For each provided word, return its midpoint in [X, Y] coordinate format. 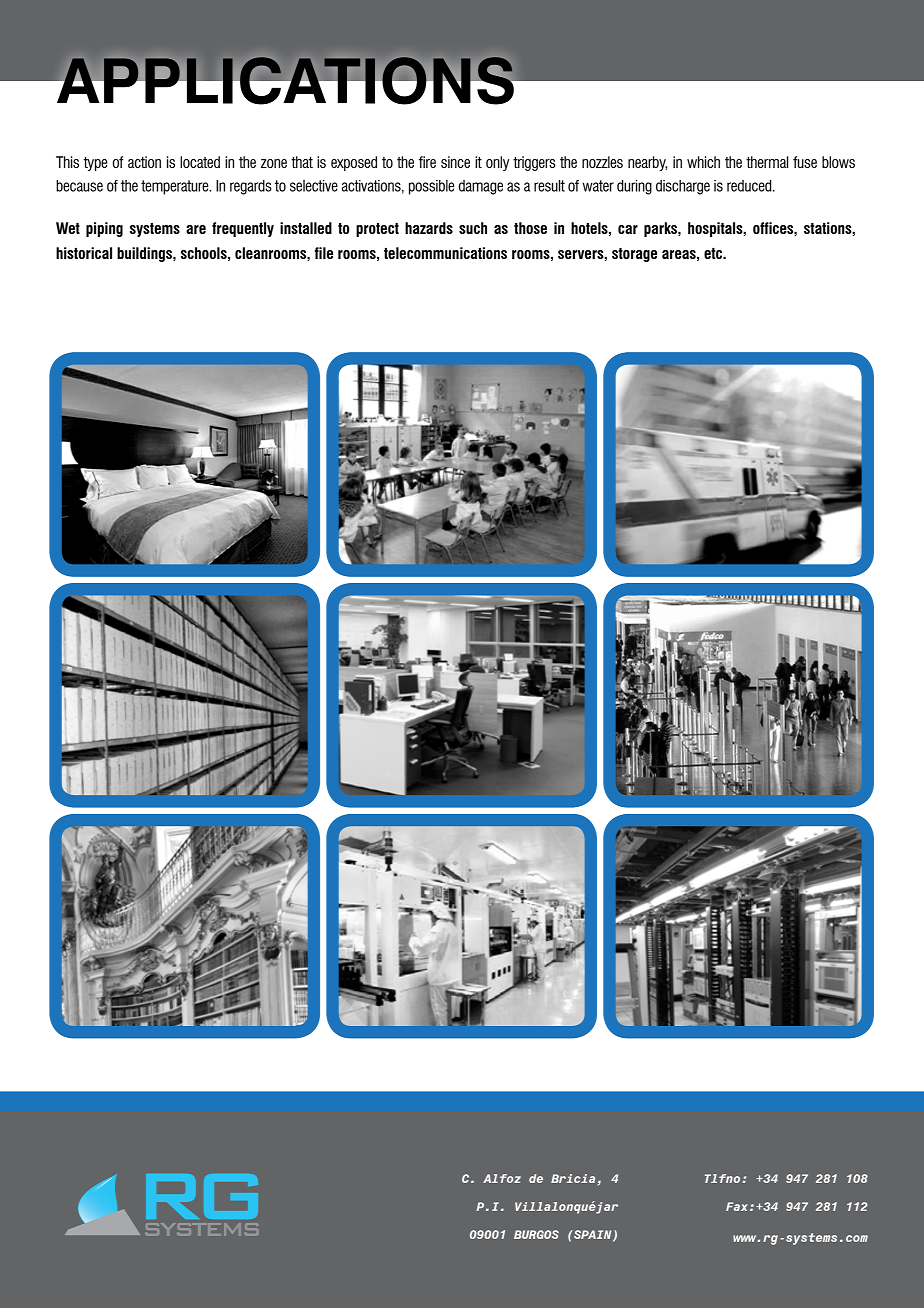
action [144, 162]
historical [84, 253]
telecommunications [445, 253]
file [324, 253]
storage [634, 255]
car [628, 229]
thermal [767, 162]
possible [431, 187]
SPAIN [593, 1236]
